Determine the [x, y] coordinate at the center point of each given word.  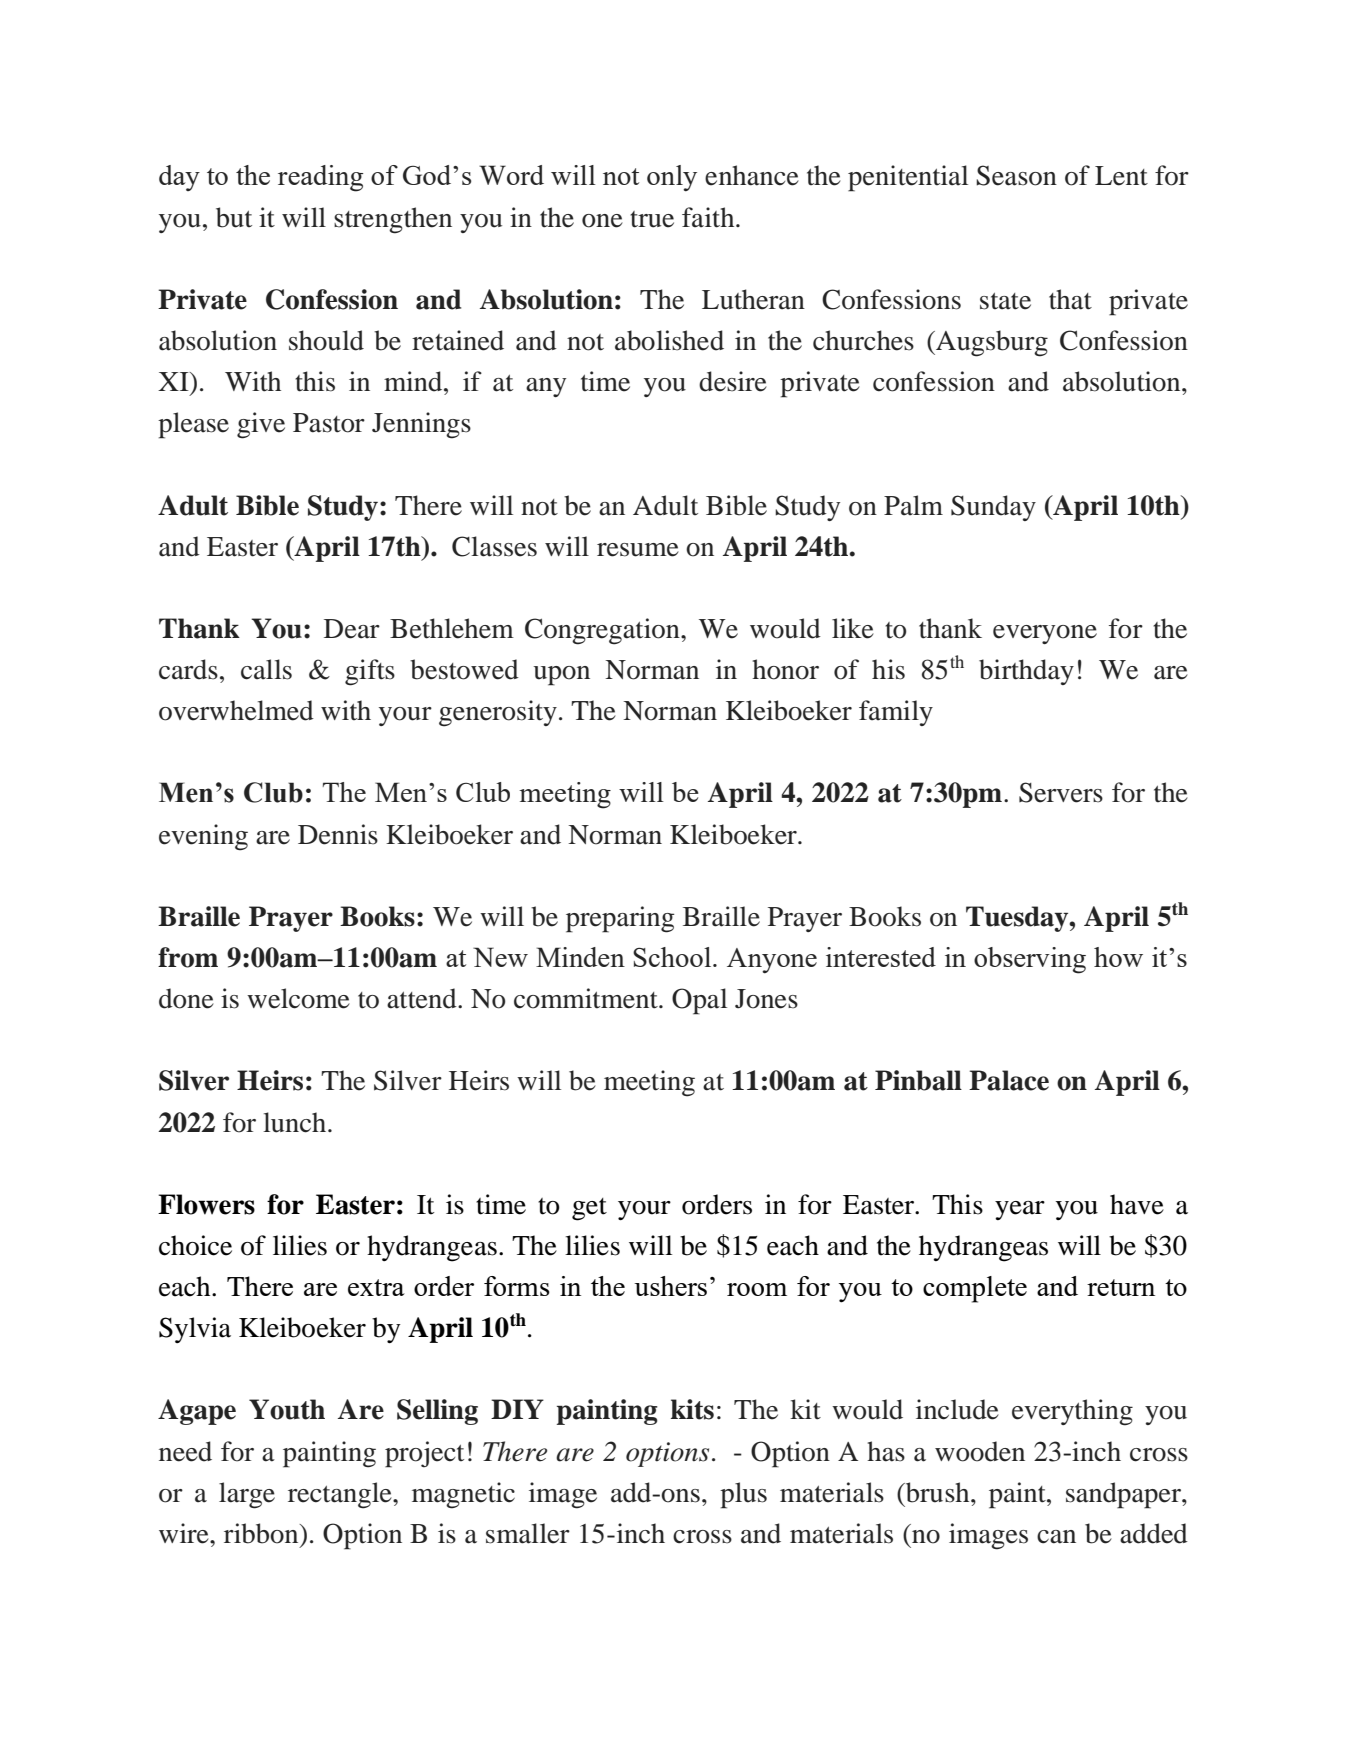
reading [320, 178]
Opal [699, 1001]
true [652, 219]
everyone [1045, 634]
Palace [1009, 1080]
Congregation [603, 631]
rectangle [341, 1495]
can [1056, 1537]
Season [1016, 175]
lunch [296, 1122]
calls [266, 669]
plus [743, 1495]
